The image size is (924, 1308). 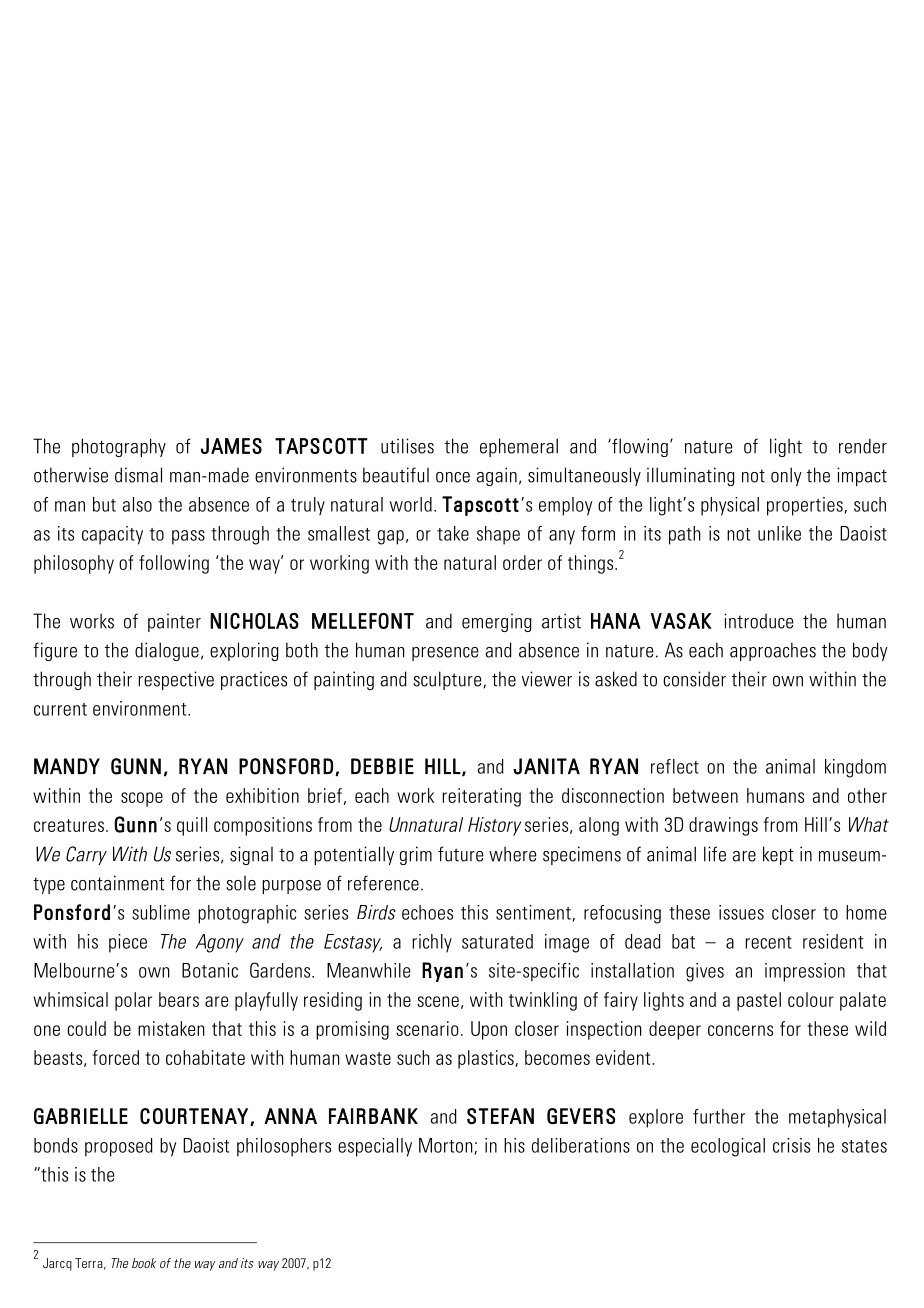 I want to click on Morton, so click(x=447, y=1146).
